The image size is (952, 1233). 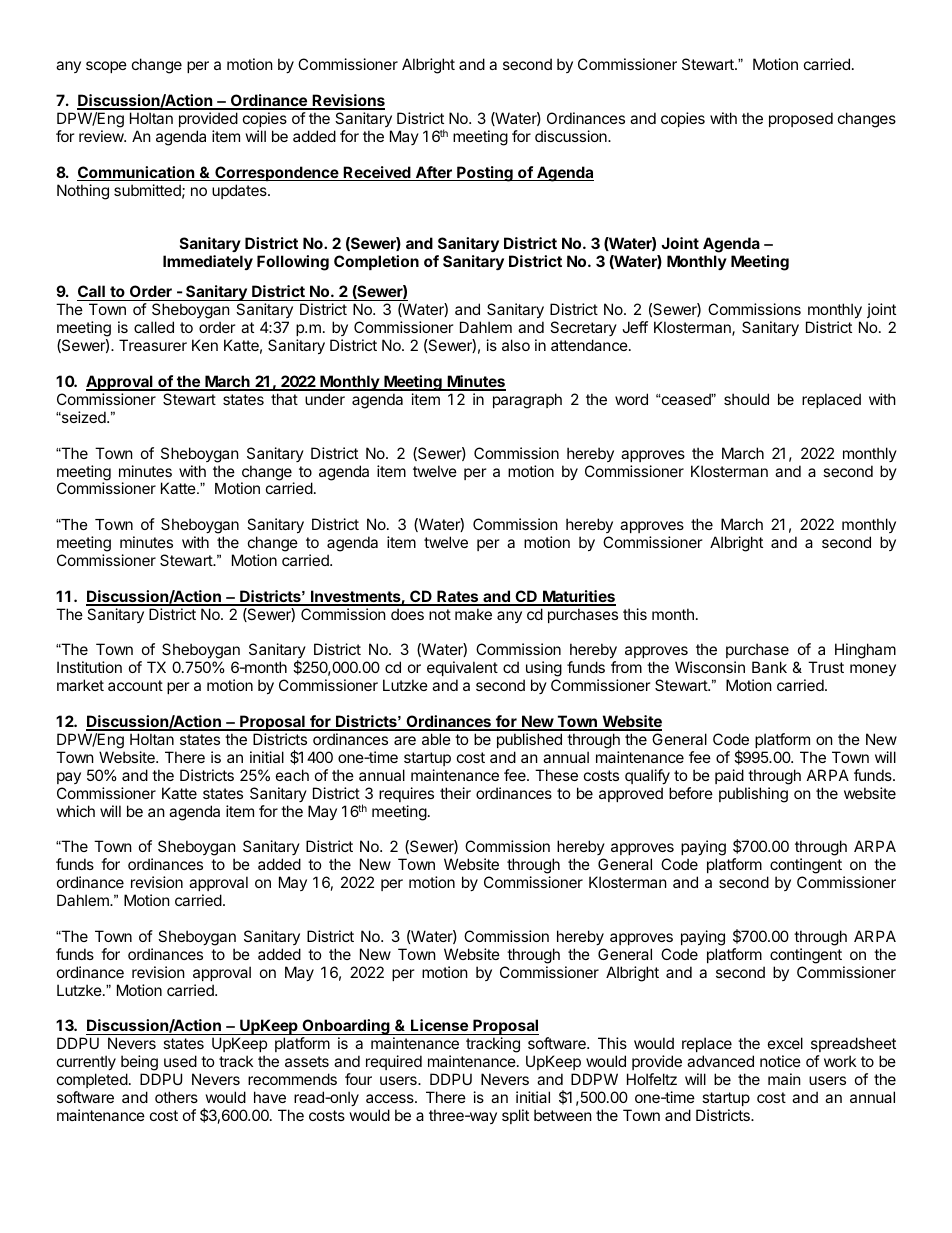 What do you see at coordinates (746, 399) in the screenshot?
I see `should` at bounding box center [746, 399].
